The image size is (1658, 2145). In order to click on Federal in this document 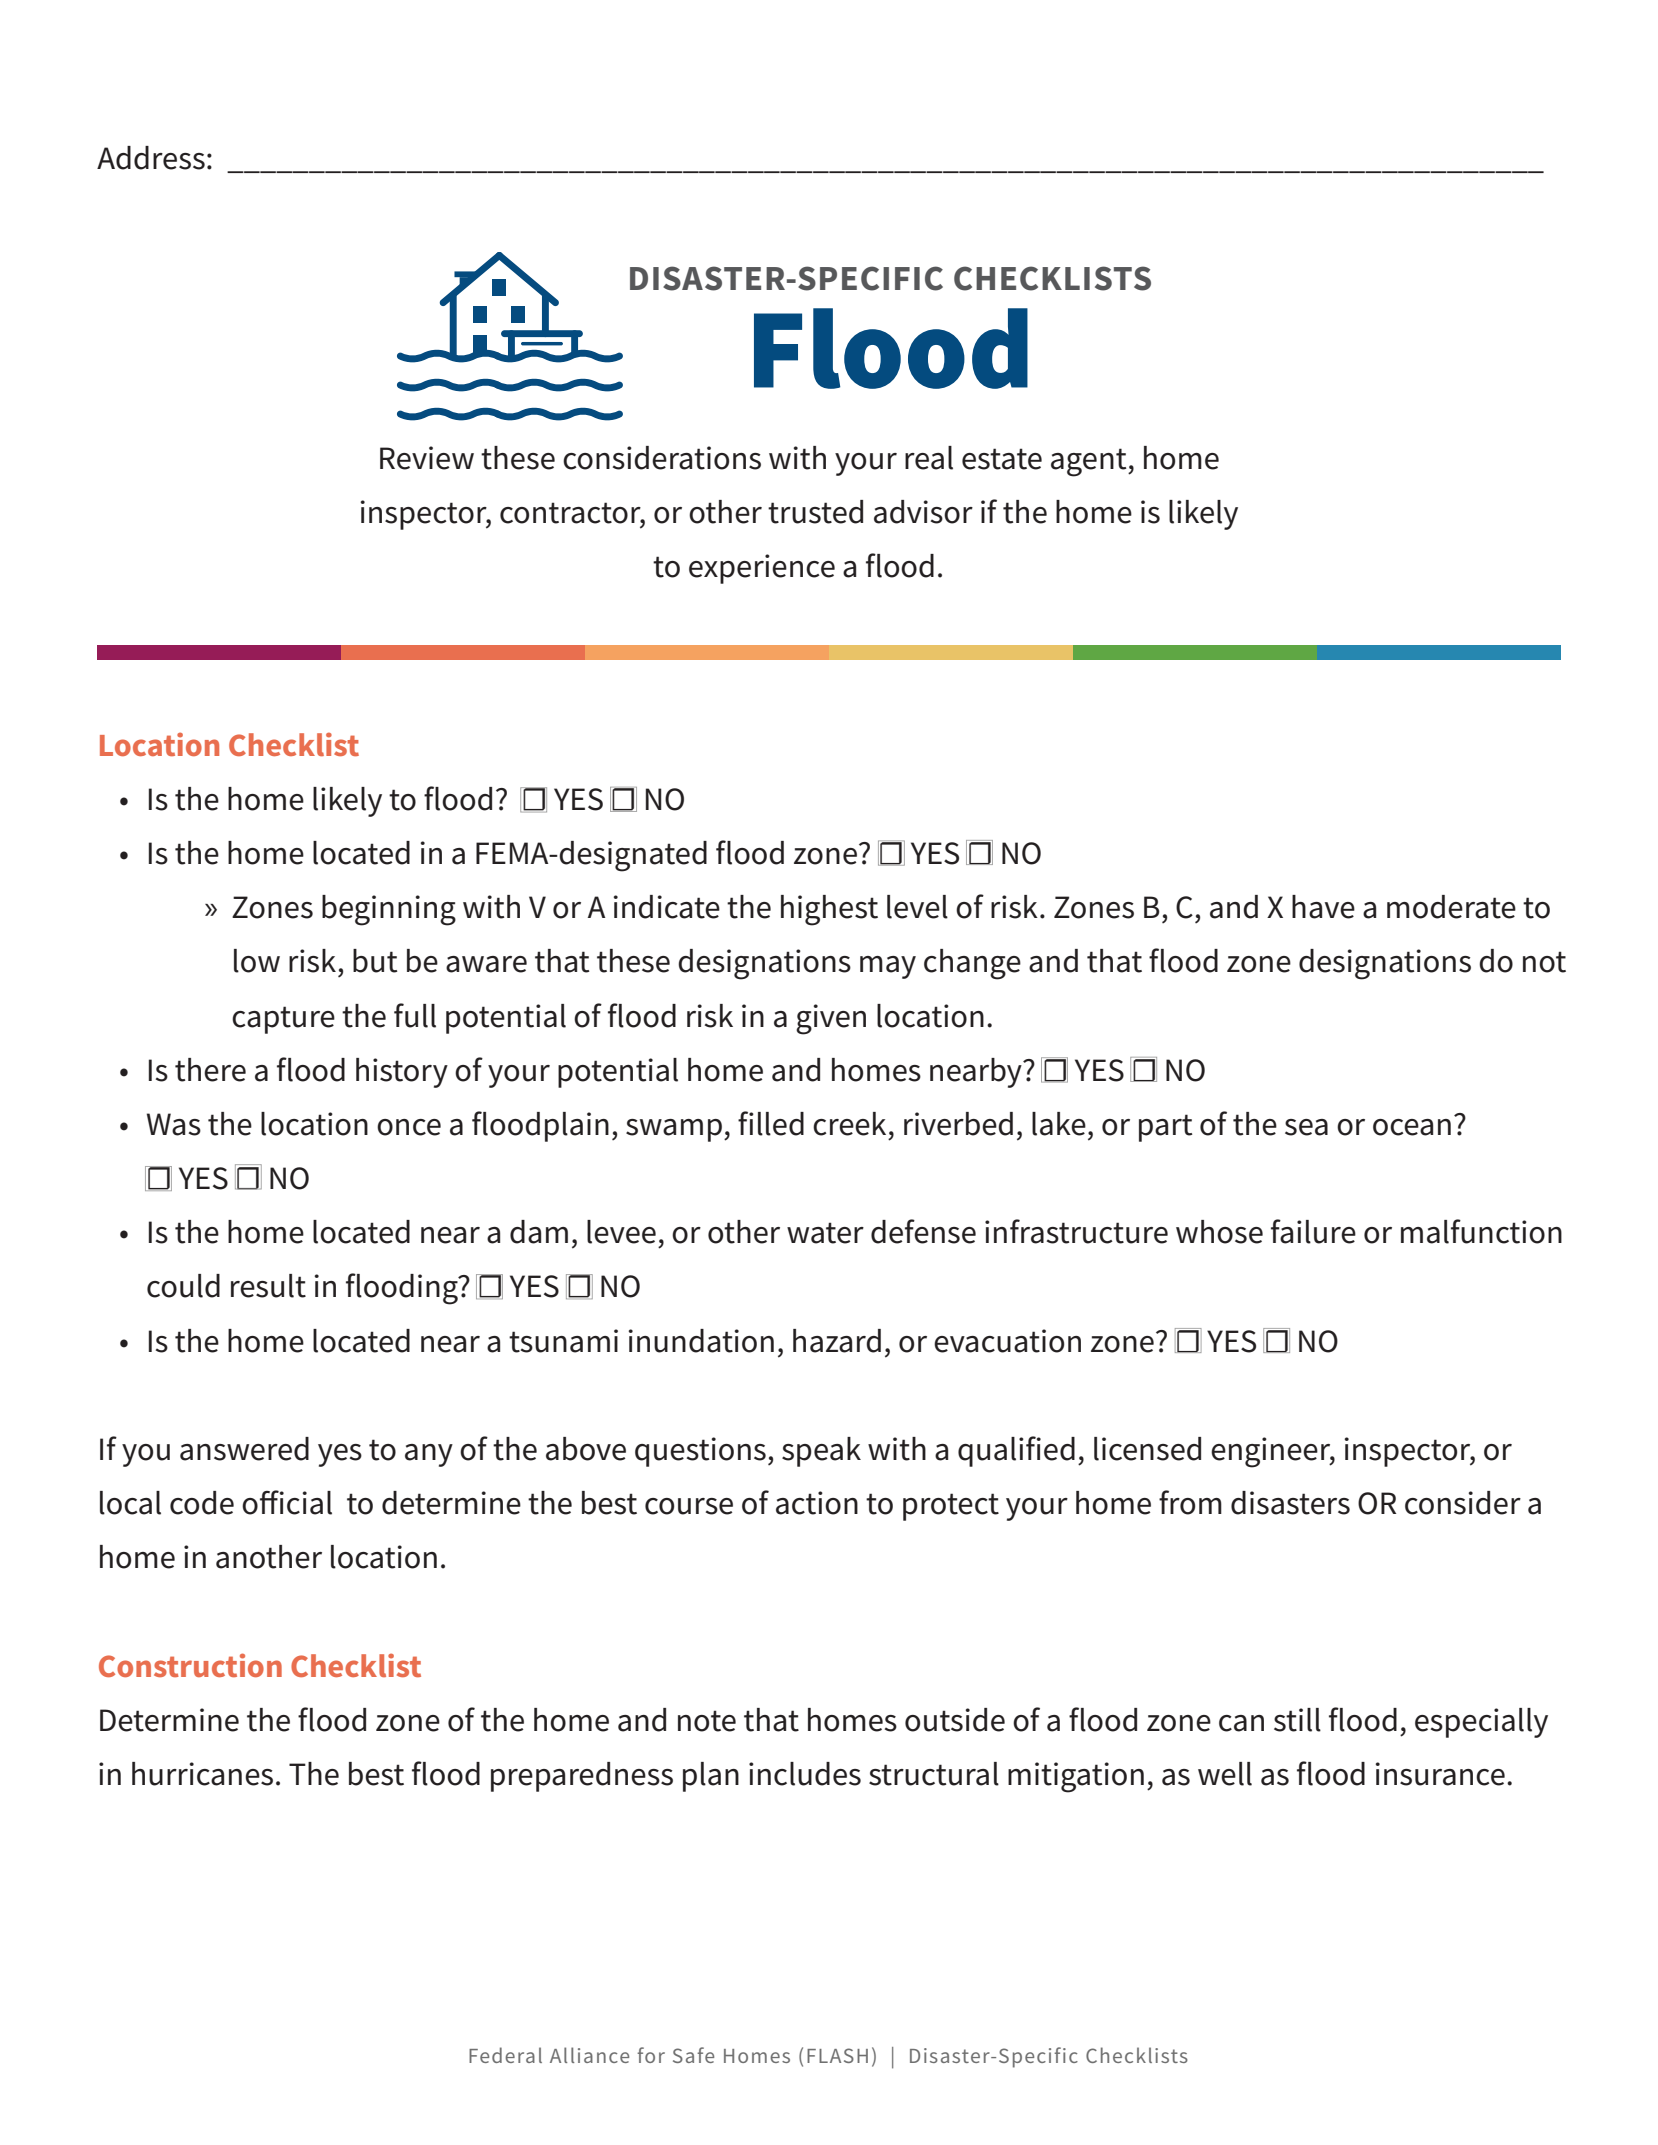, I will do `click(505, 2055)`.
